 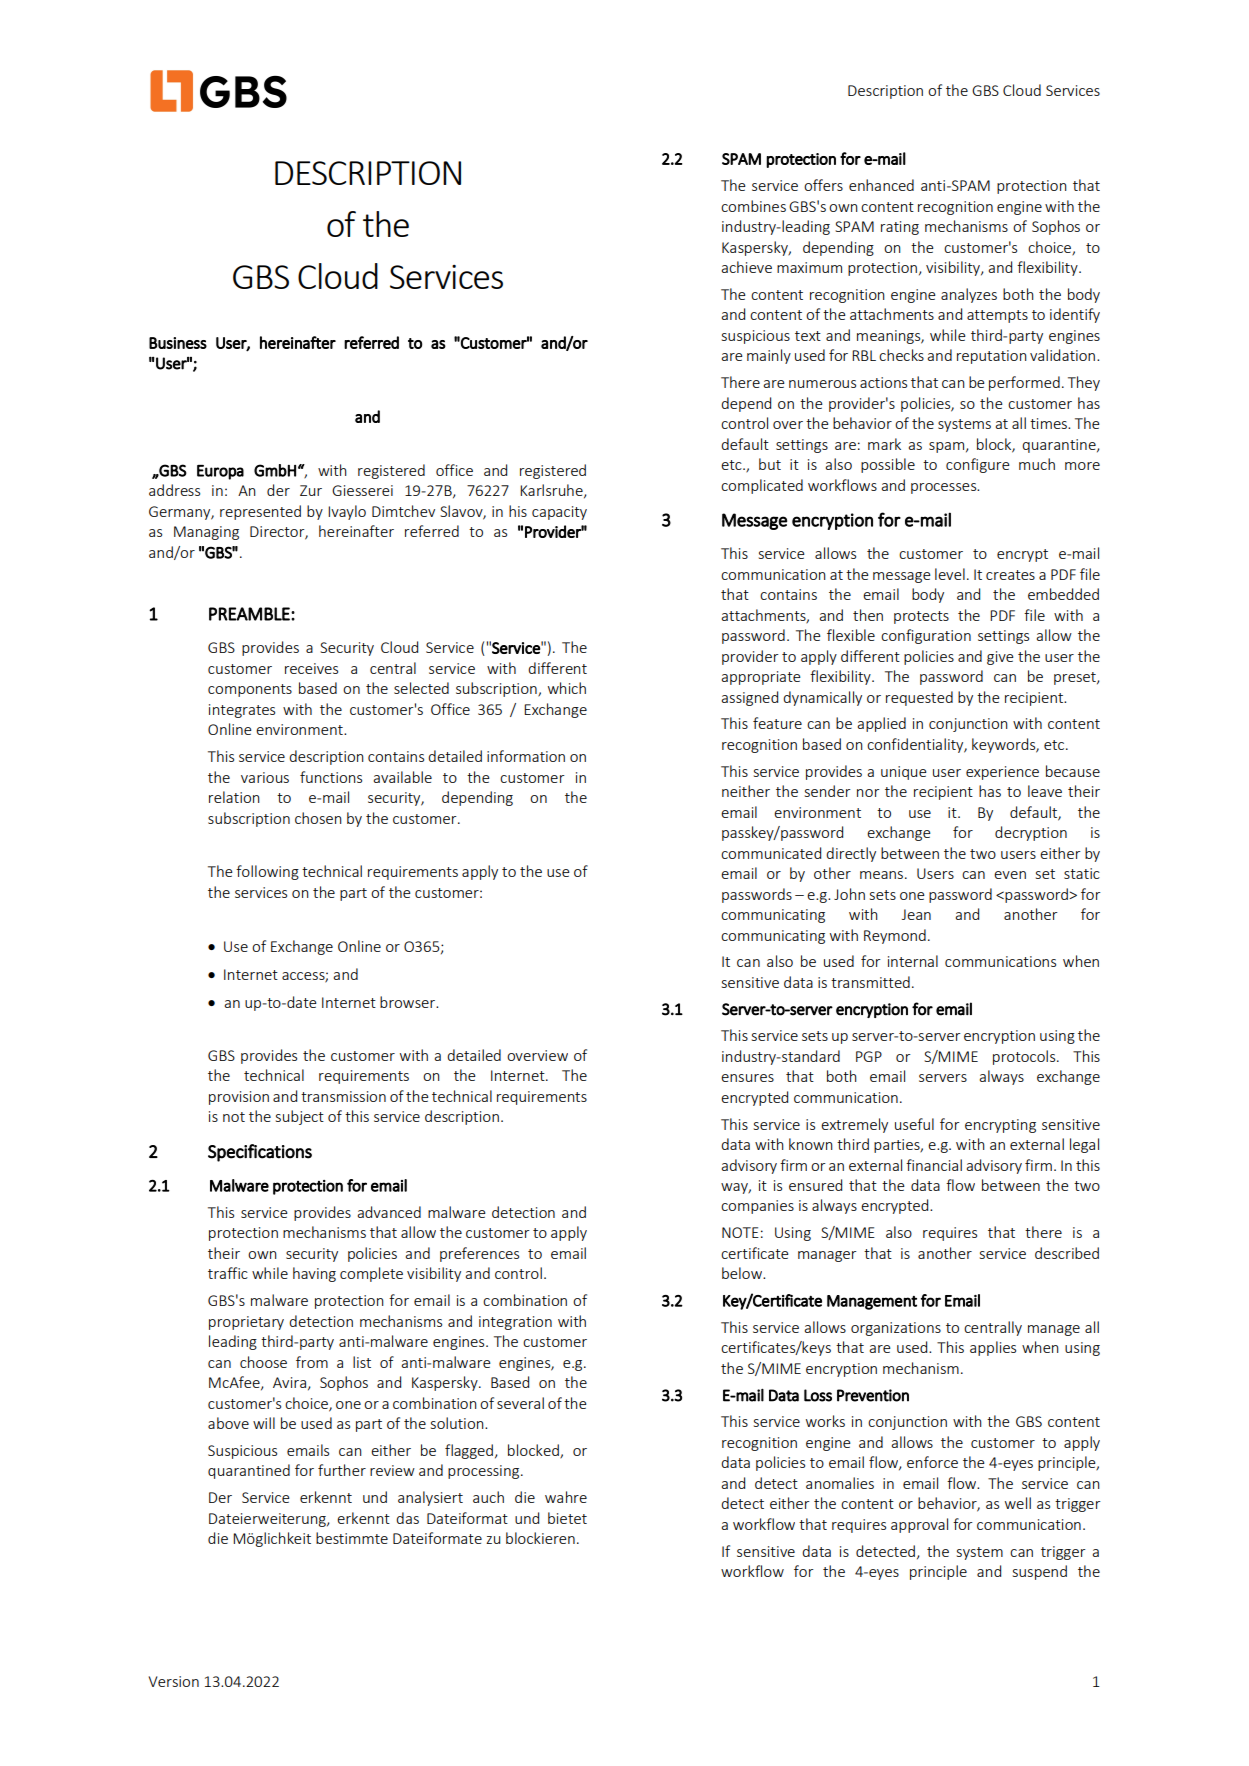 I want to click on Jean, so click(x=916, y=914).
